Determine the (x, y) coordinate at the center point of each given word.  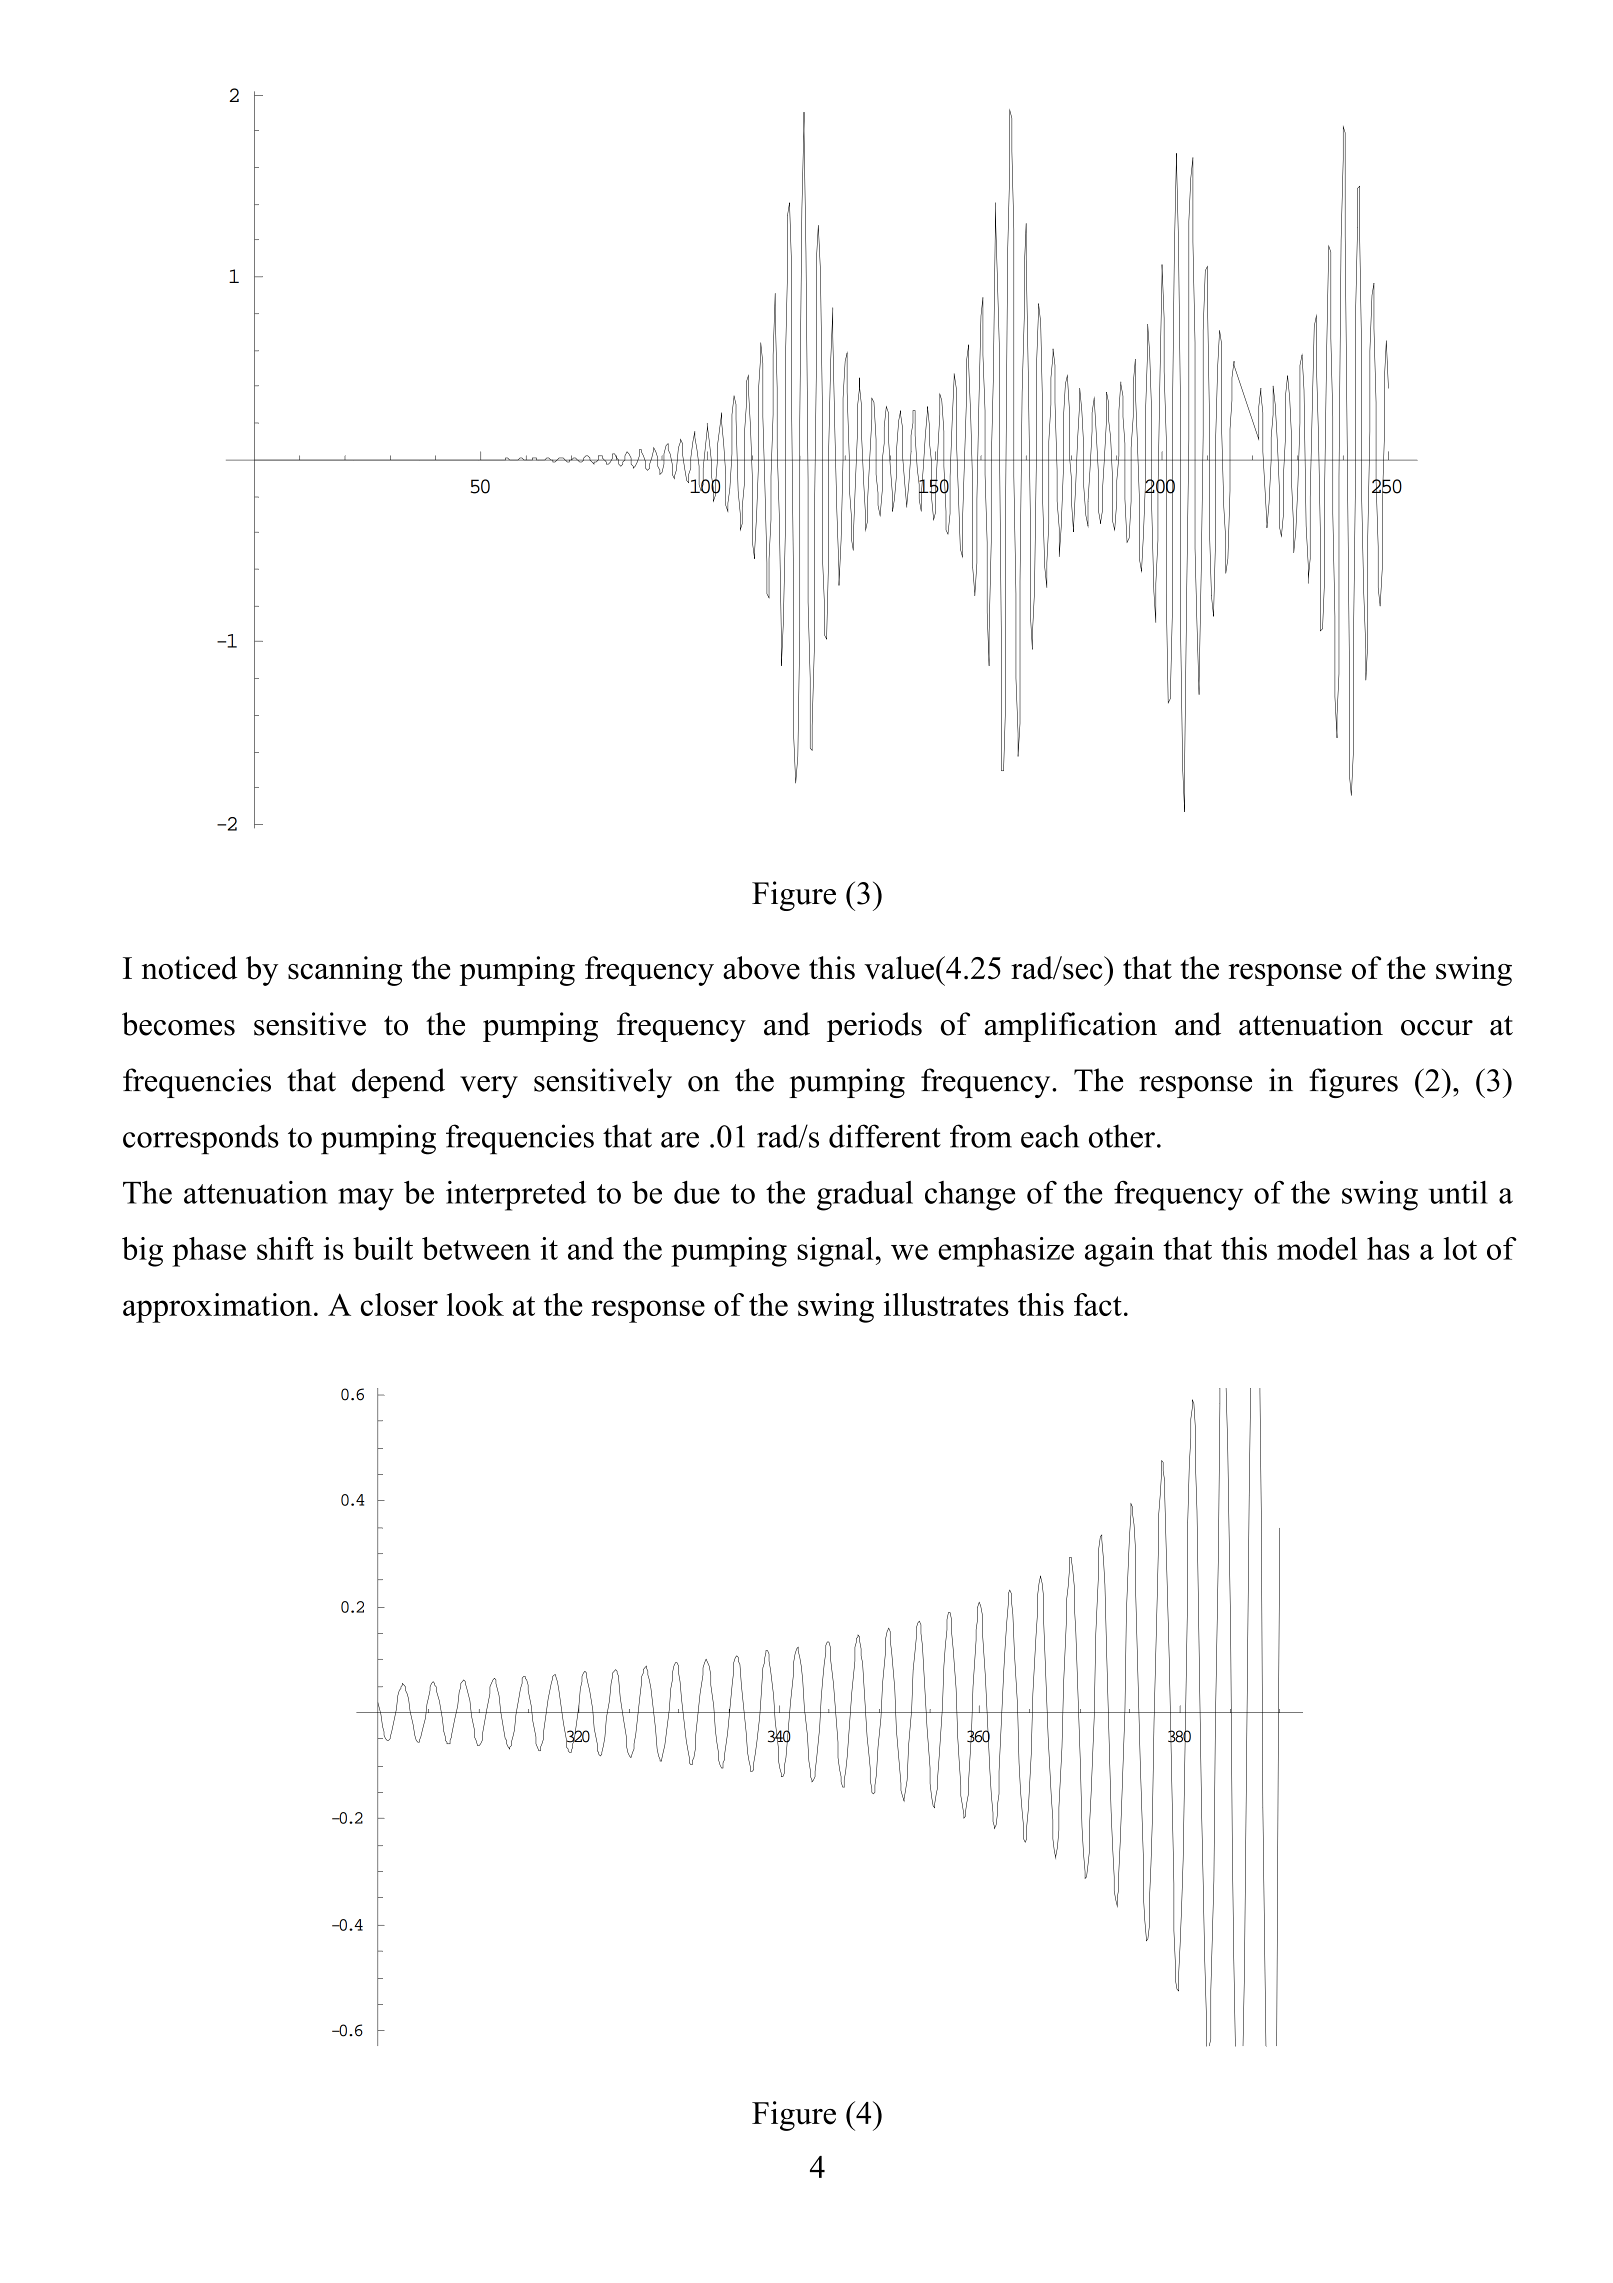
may (366, 1199)
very (489, 1087)
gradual (865, 1196)
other (1122, 1136)
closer (399, 1304)
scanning (345, 971)
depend (398, 1083)
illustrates (946, 1304)
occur (1437, 1028)
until (1458, 1192)
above (761, 968)
